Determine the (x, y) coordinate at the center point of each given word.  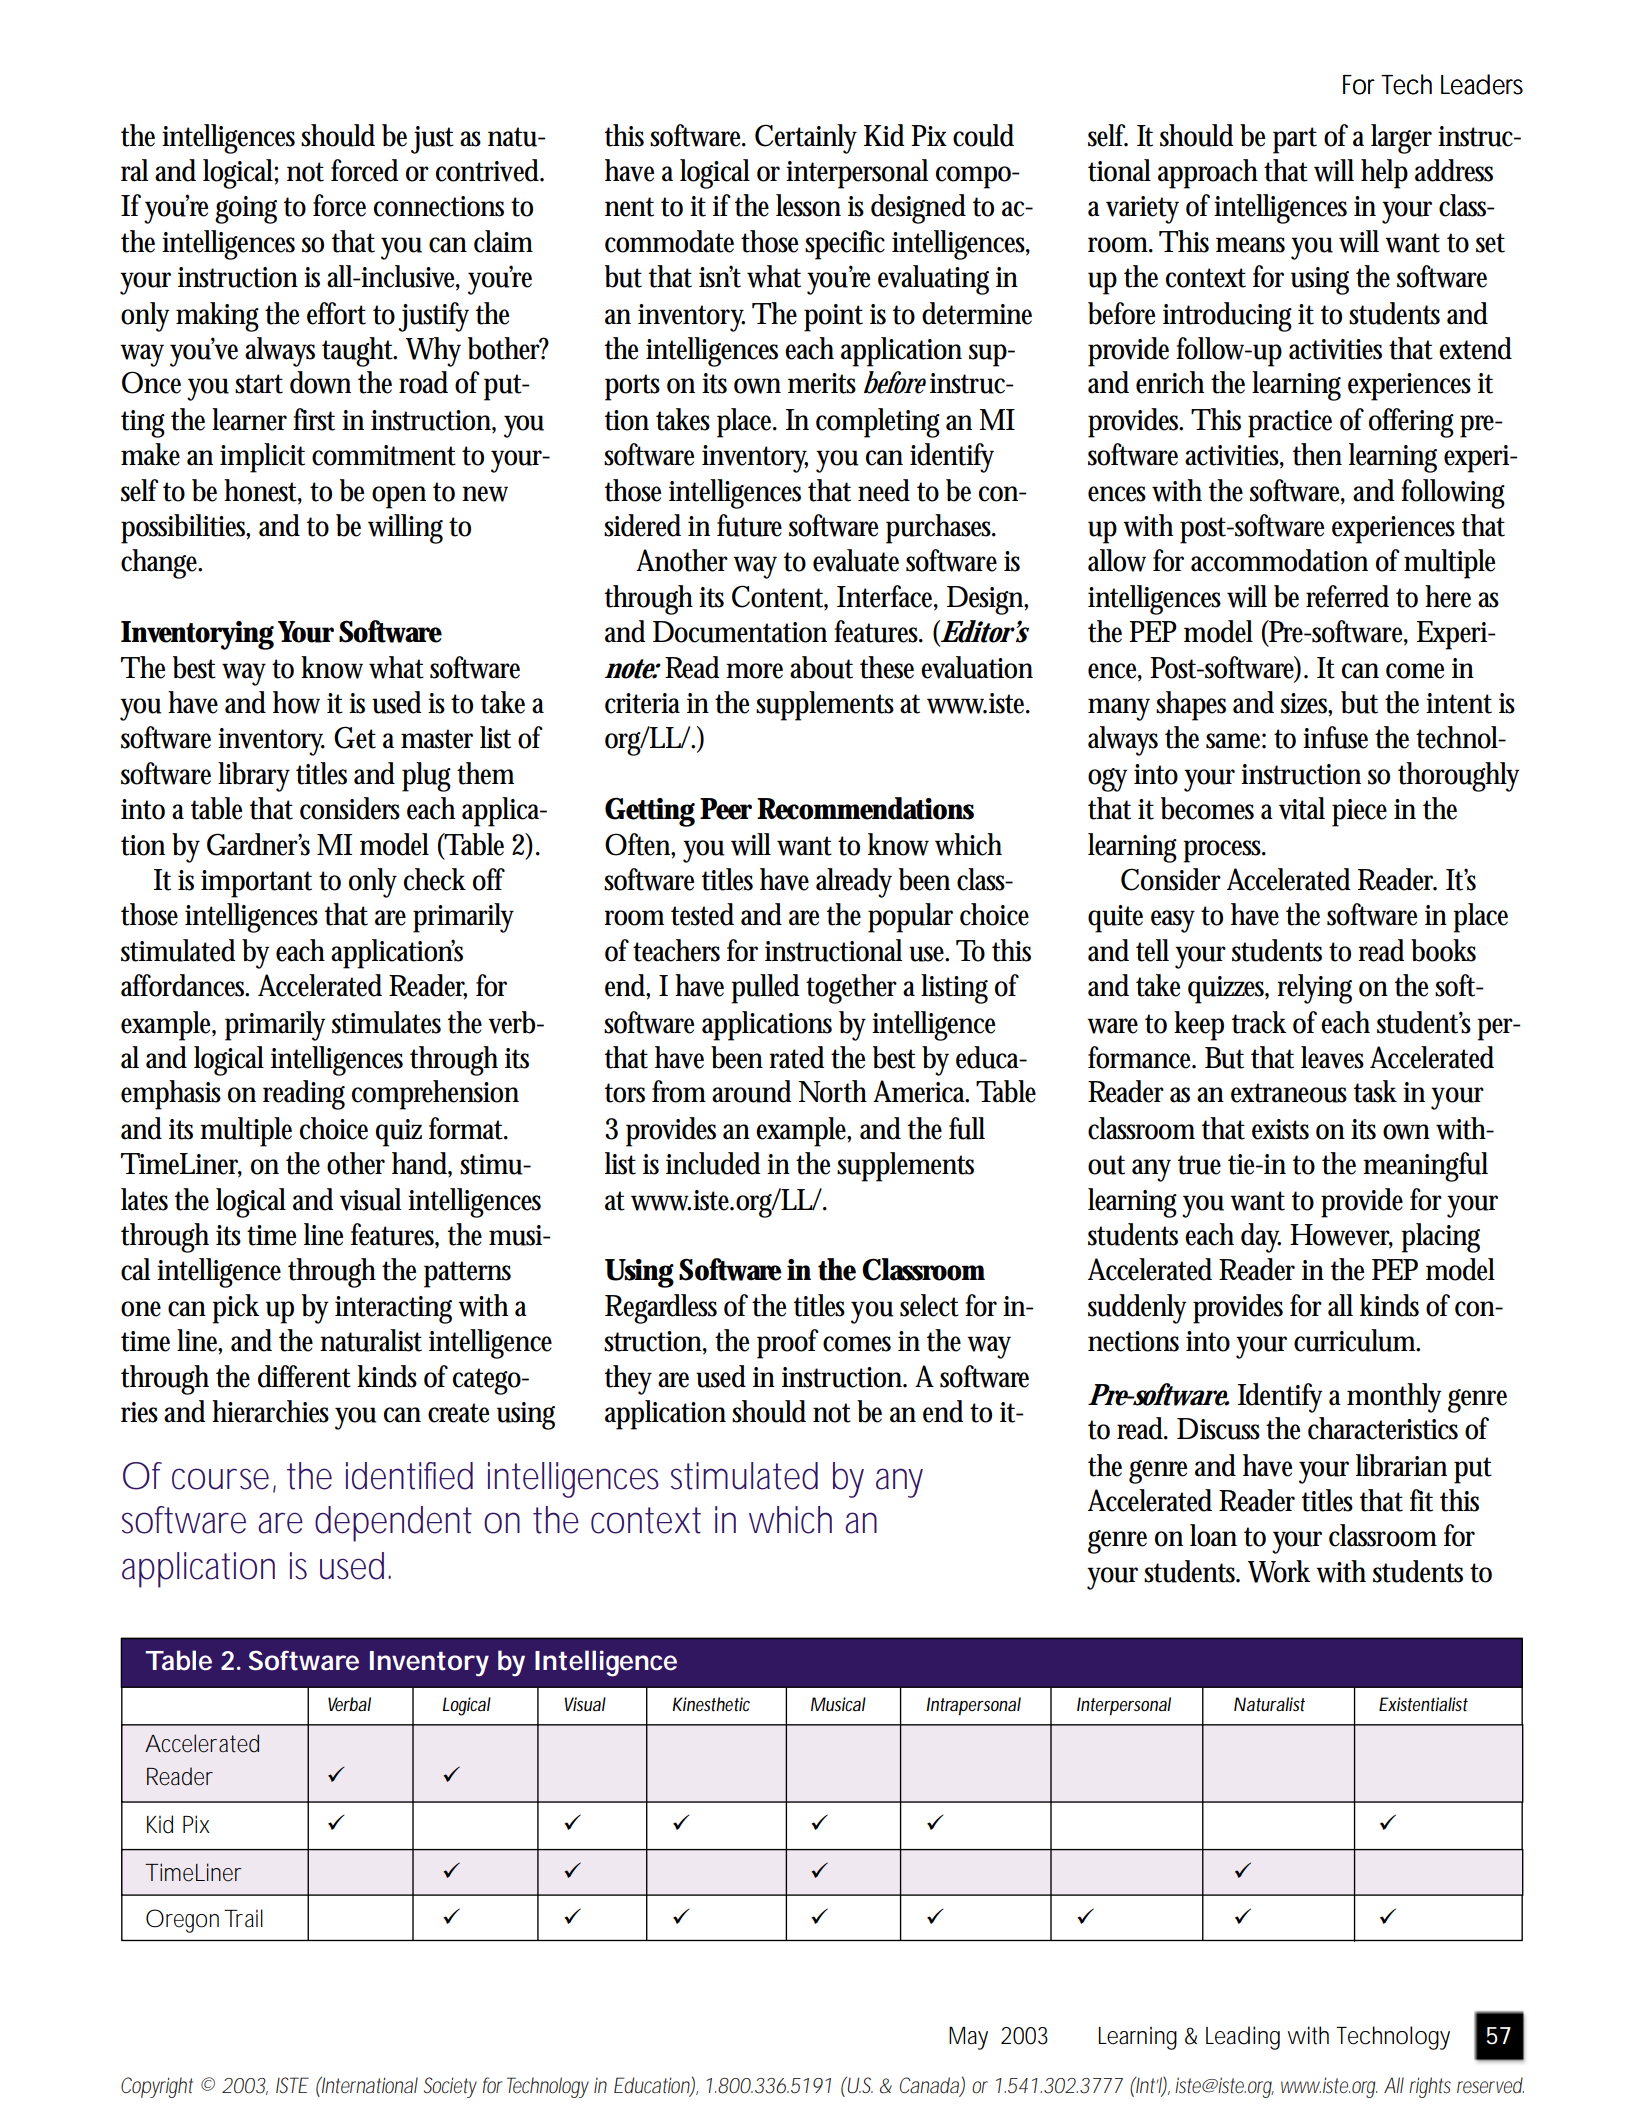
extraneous (1289, 1093)
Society (450, 2087)
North (833, 1091)
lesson (808, 205)
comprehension (435, 1095)
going (246, 210)
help (1384, 174)
